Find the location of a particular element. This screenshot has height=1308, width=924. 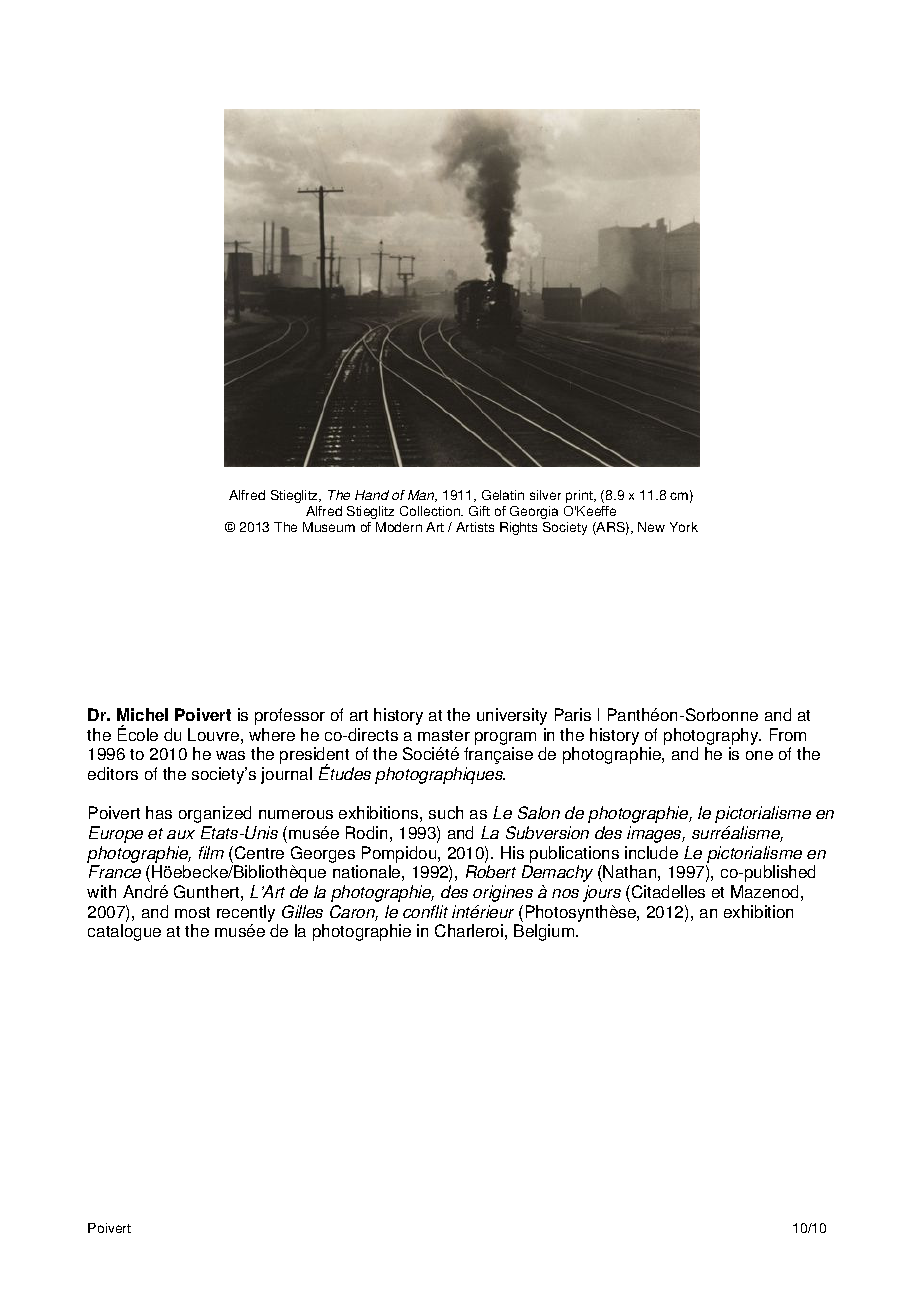

Museum is located at coordinates (329, 527).
